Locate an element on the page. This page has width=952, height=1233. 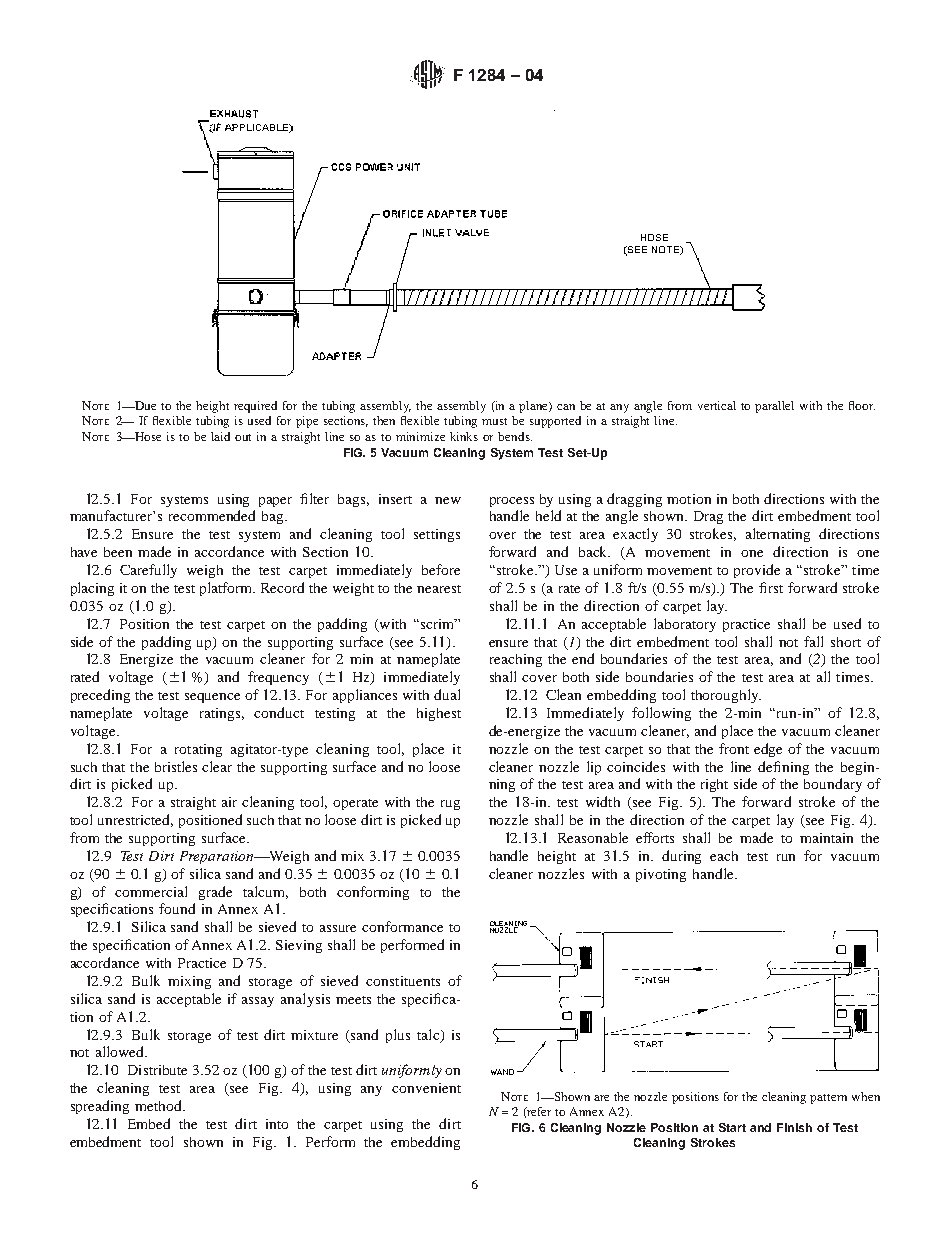
convenient is located at coordinates (426, 1088).
